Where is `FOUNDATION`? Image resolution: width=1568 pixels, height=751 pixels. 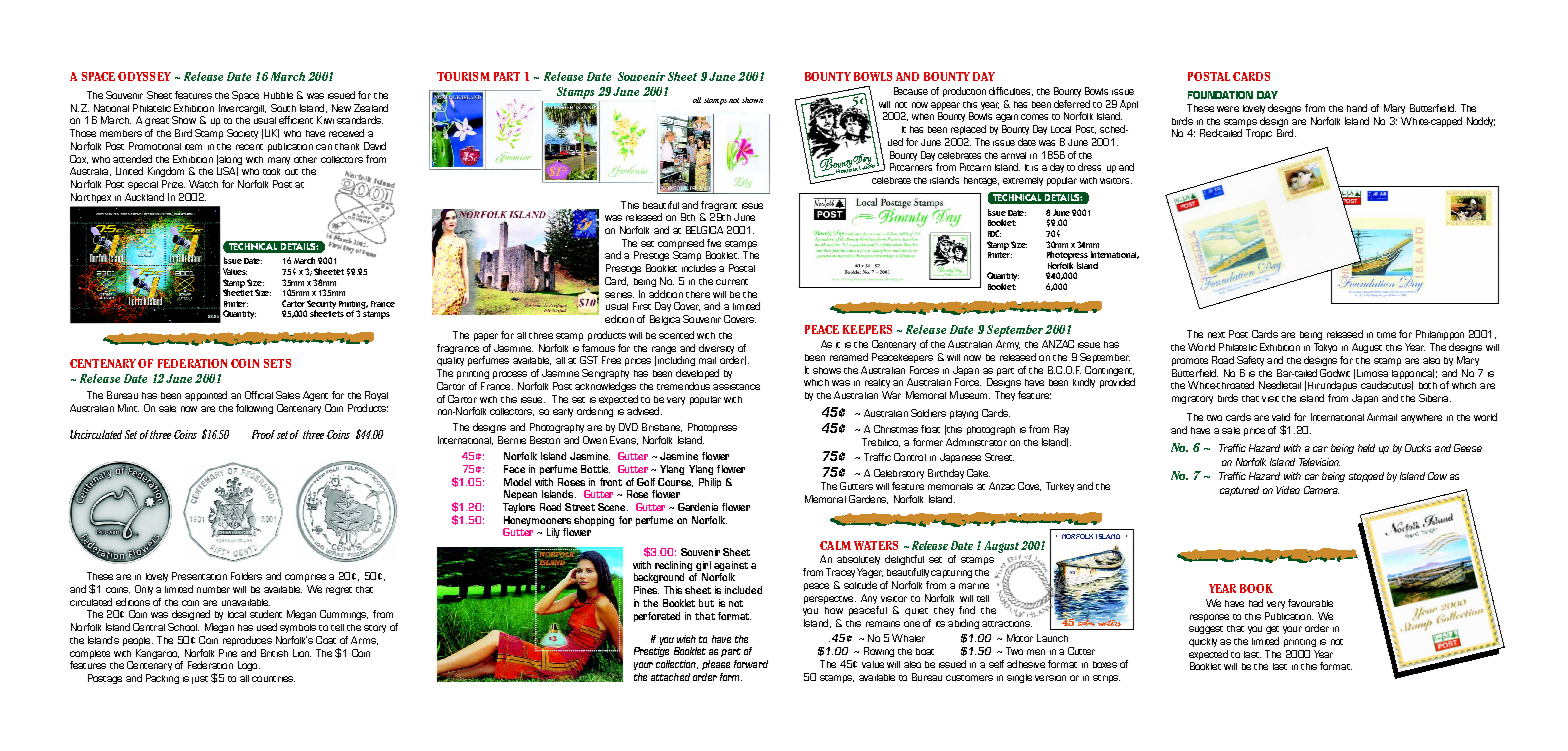 FOUNDATION is located at coordinates (1220, 95).
